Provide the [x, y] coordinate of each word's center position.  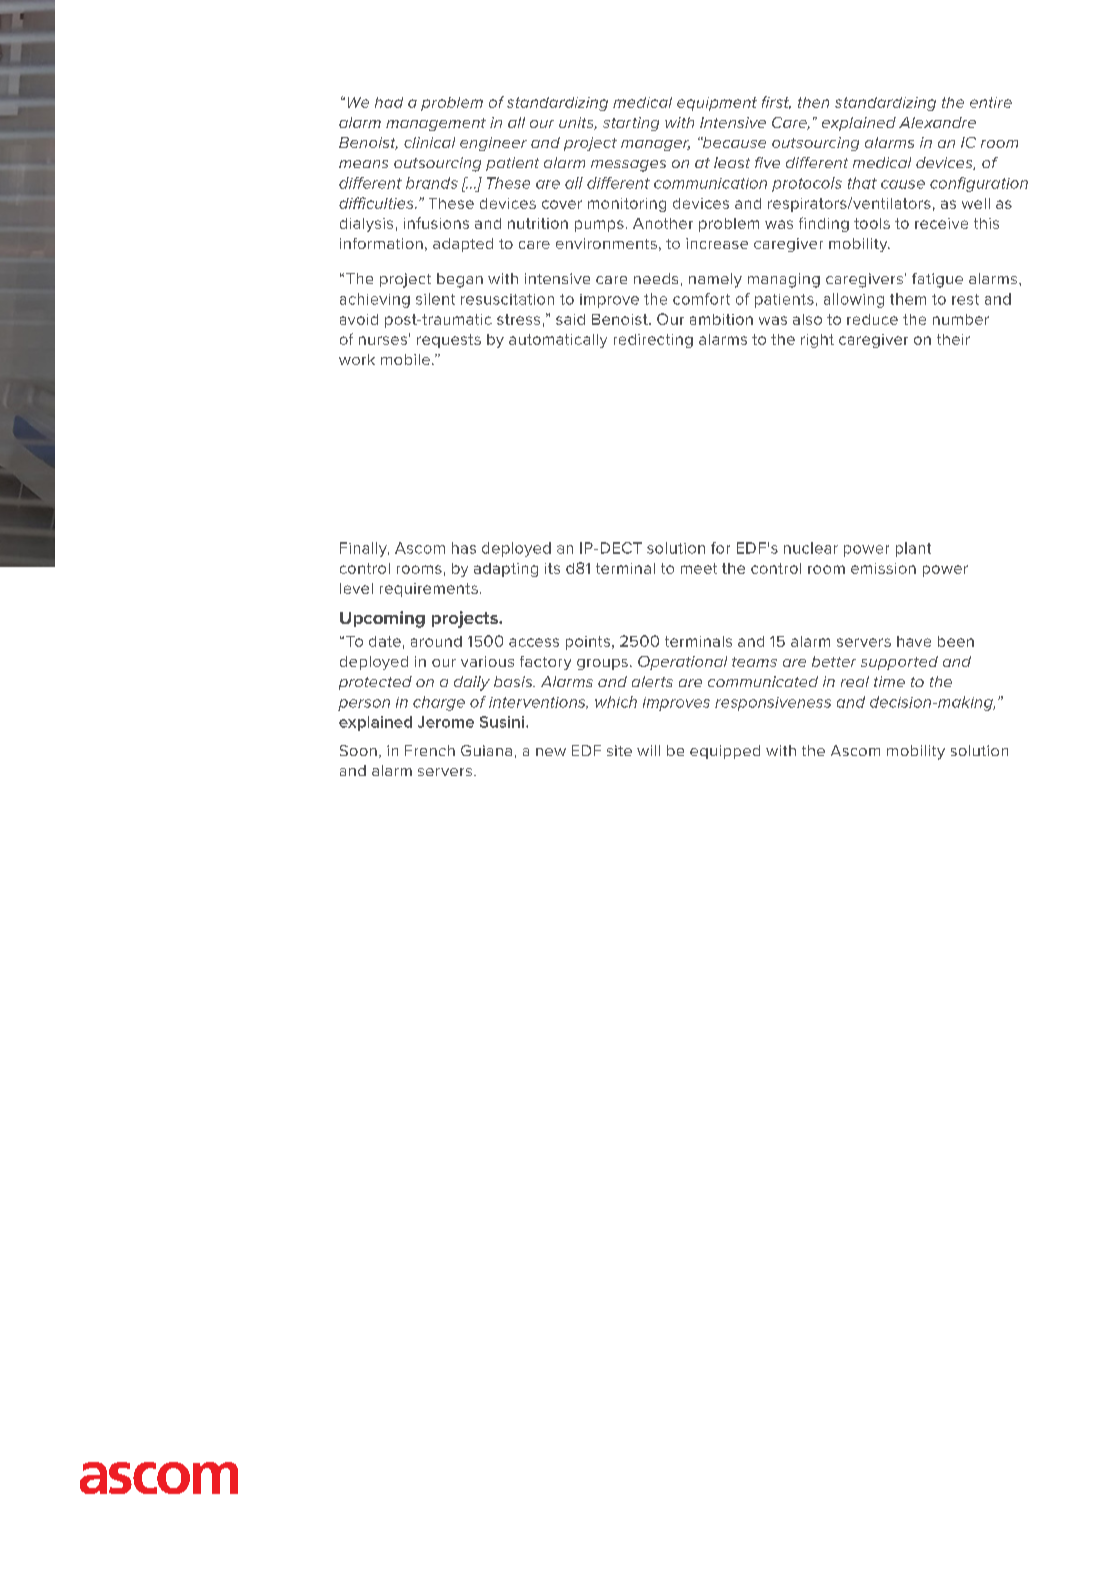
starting [631, 124]
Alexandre [937, 122]
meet [699, 568]
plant [913, 549]
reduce [872, 319]
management [436, 124]
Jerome [446, 722]
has [464, 548]
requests [449, 341]
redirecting [653, 341]
